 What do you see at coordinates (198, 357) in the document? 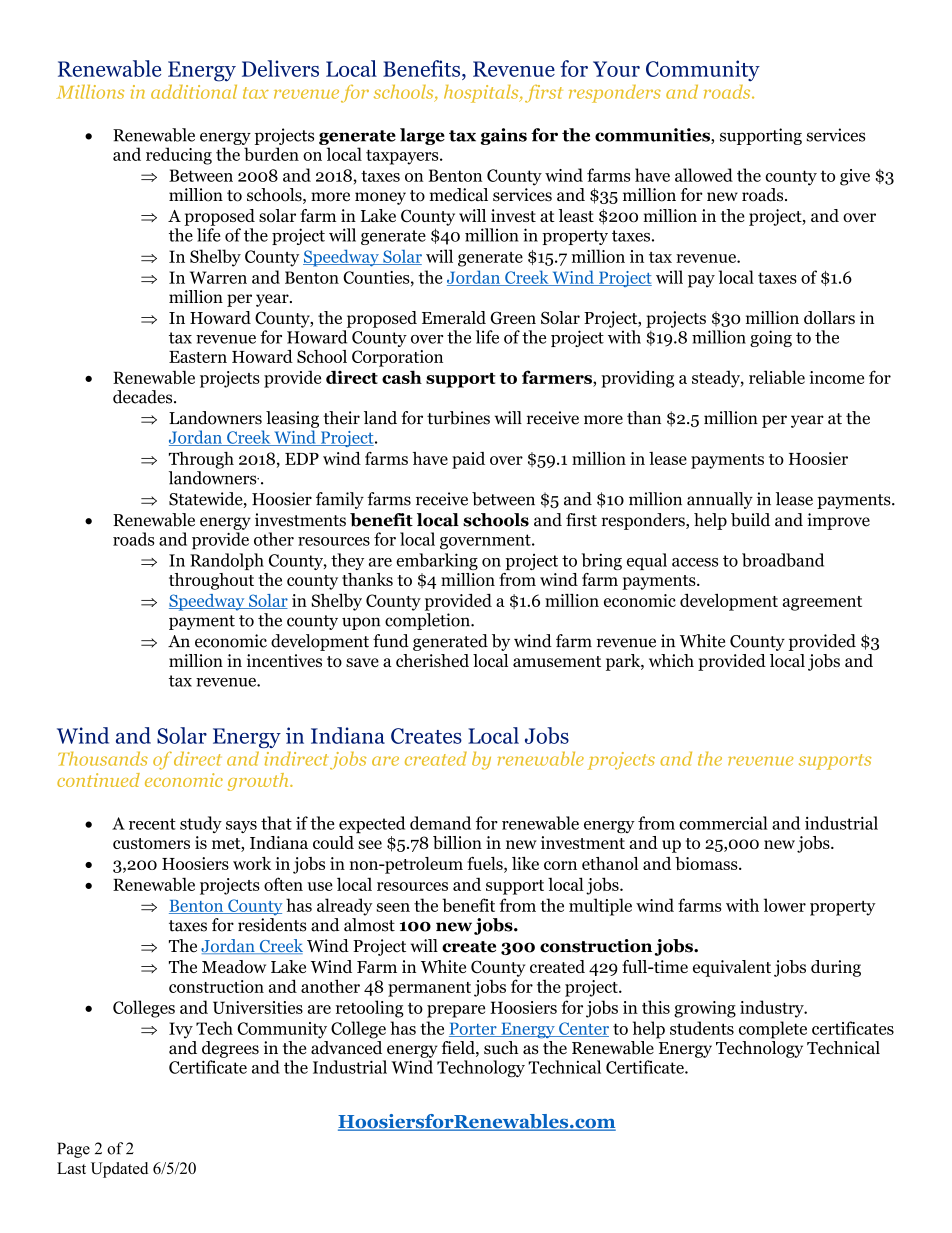
I see `Eastern` at bounding box center [198, 357].
